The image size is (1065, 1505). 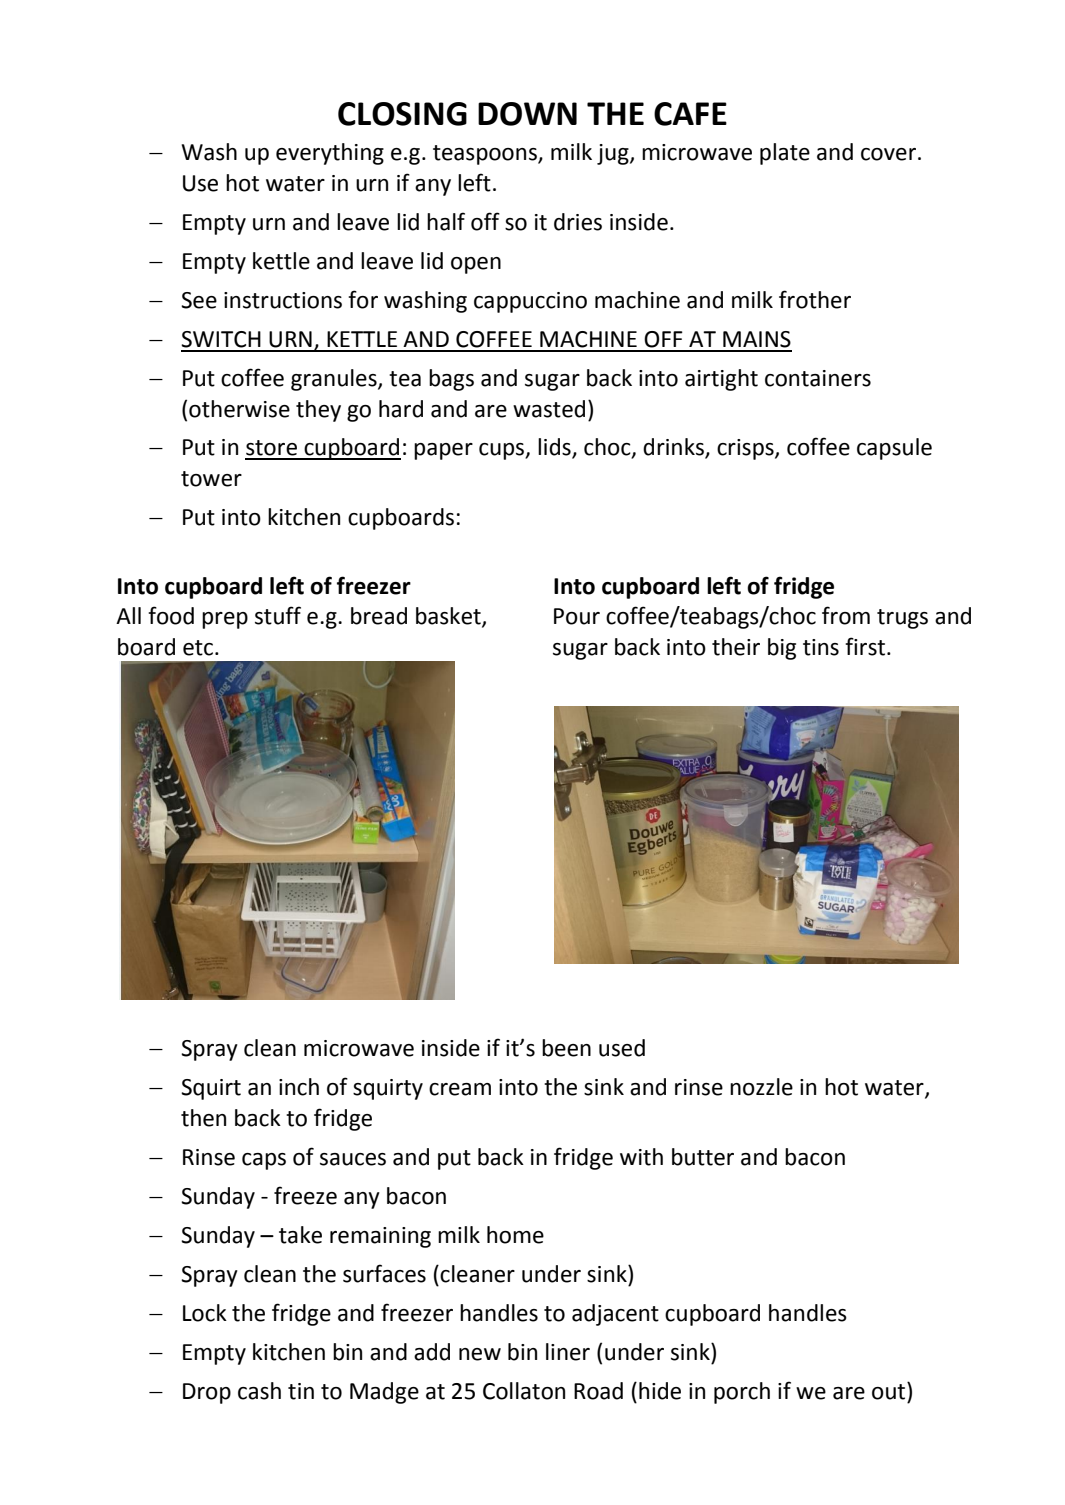 What do you see at coordinates (207, 1393) in the document?
I see `Drop` at bounding box center [207, 1393].
